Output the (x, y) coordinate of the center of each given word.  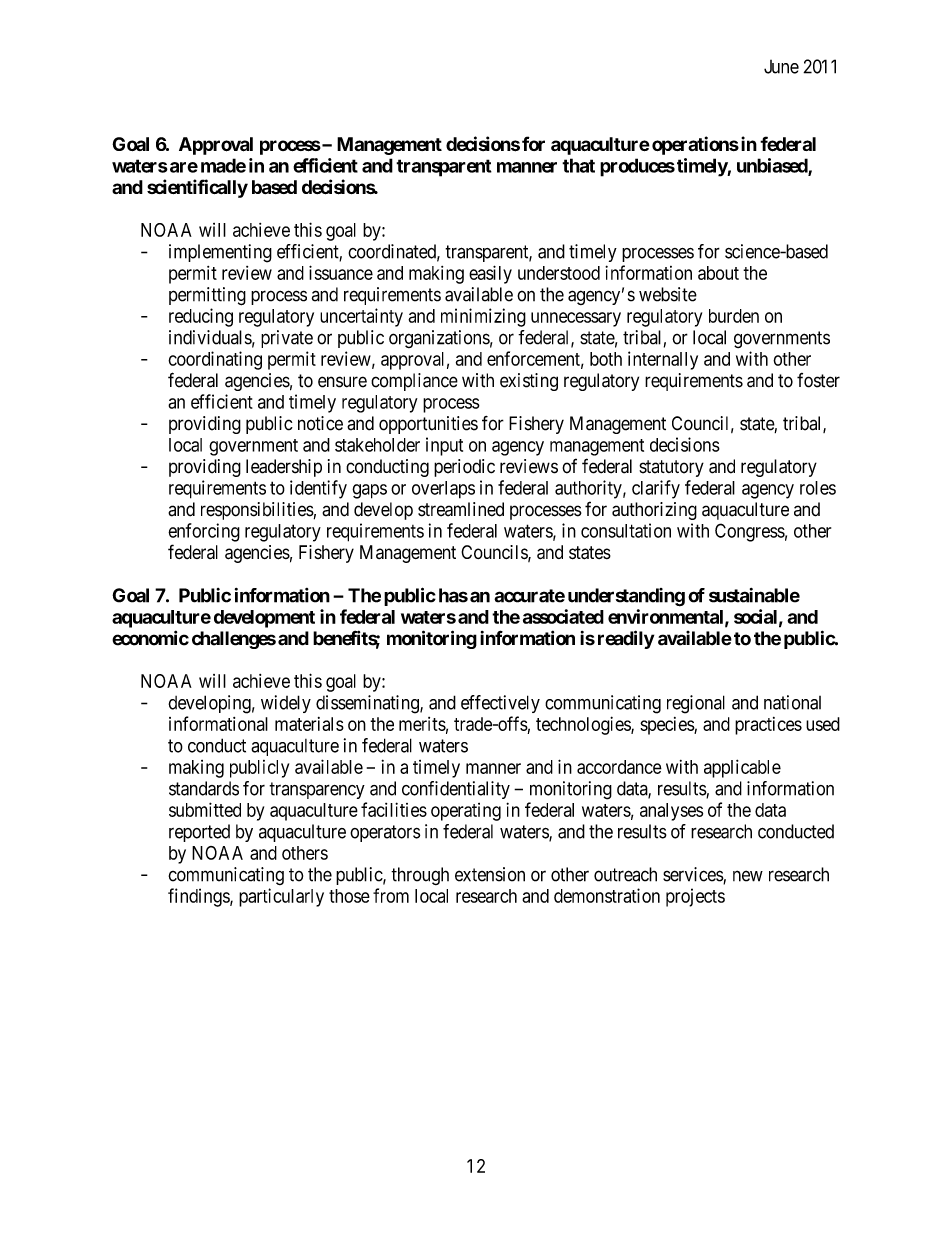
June (781, 67)
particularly (281, 897)
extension (490, 874)
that (578, 165)
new (748, 876)
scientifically (197, 188)
